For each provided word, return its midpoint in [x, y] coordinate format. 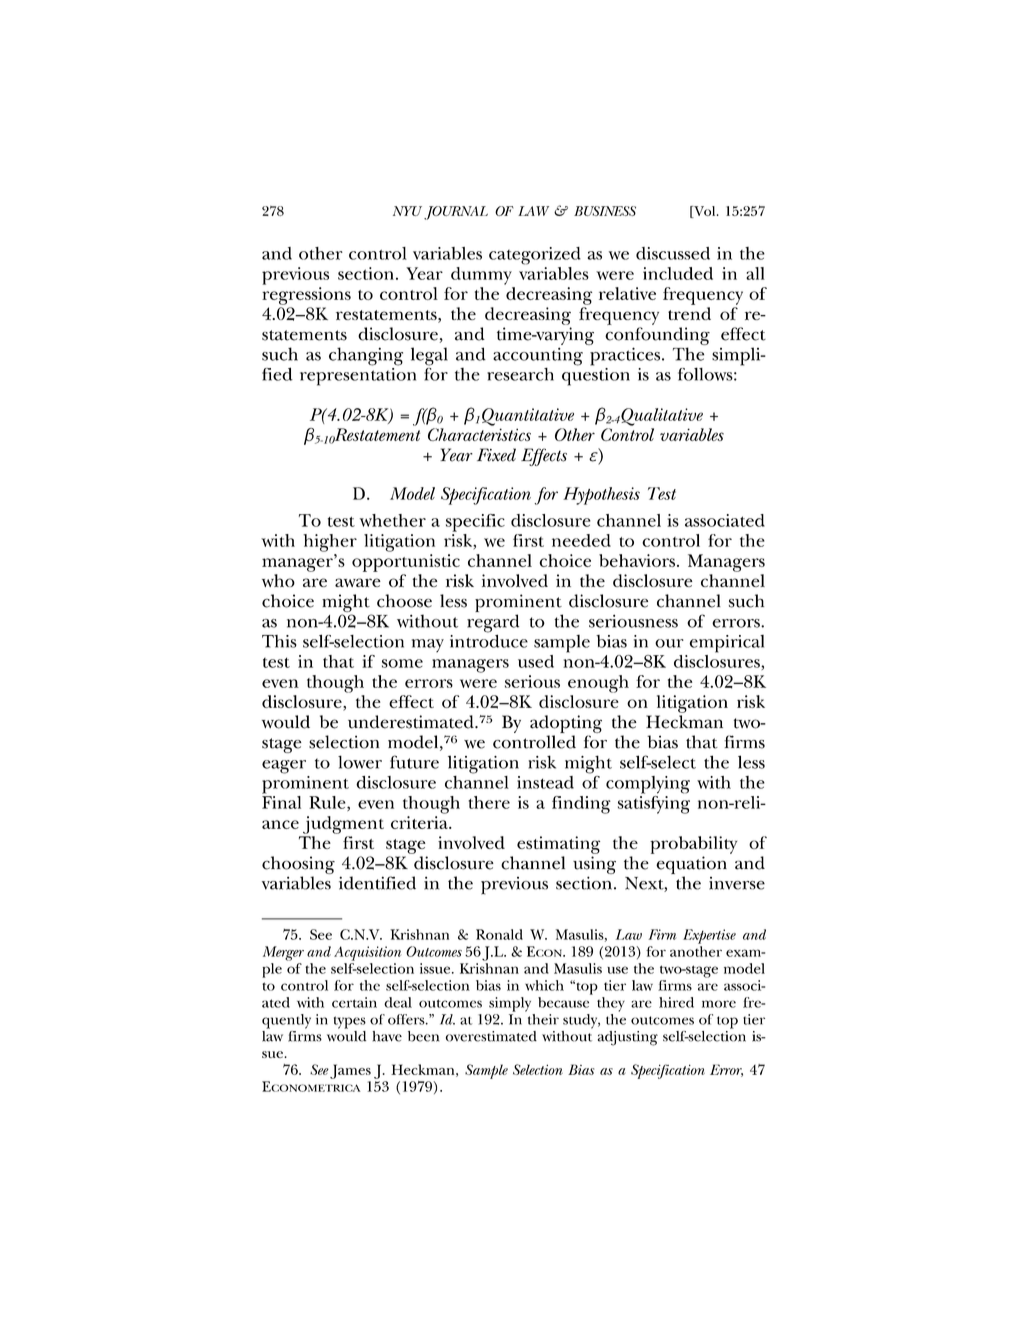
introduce [489, 640]
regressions [306, 296]
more [719, 1004]
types [350, 1022]
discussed [673, 253]
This [279, 641]
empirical [727, 644]
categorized [535, 256]
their [543, 1019]
